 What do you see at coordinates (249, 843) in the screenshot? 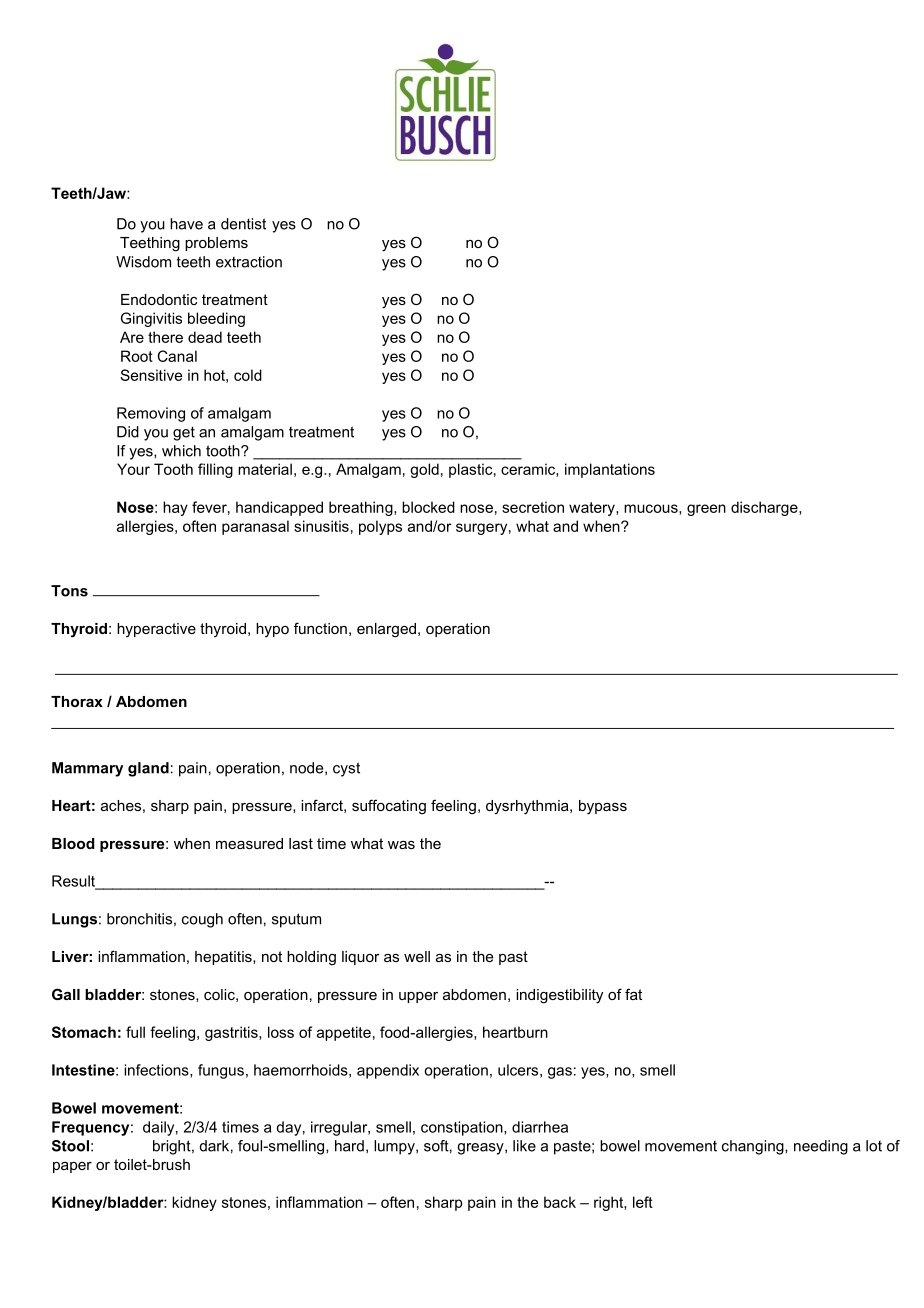
I see `measured` at bounding box center [249, 843].
